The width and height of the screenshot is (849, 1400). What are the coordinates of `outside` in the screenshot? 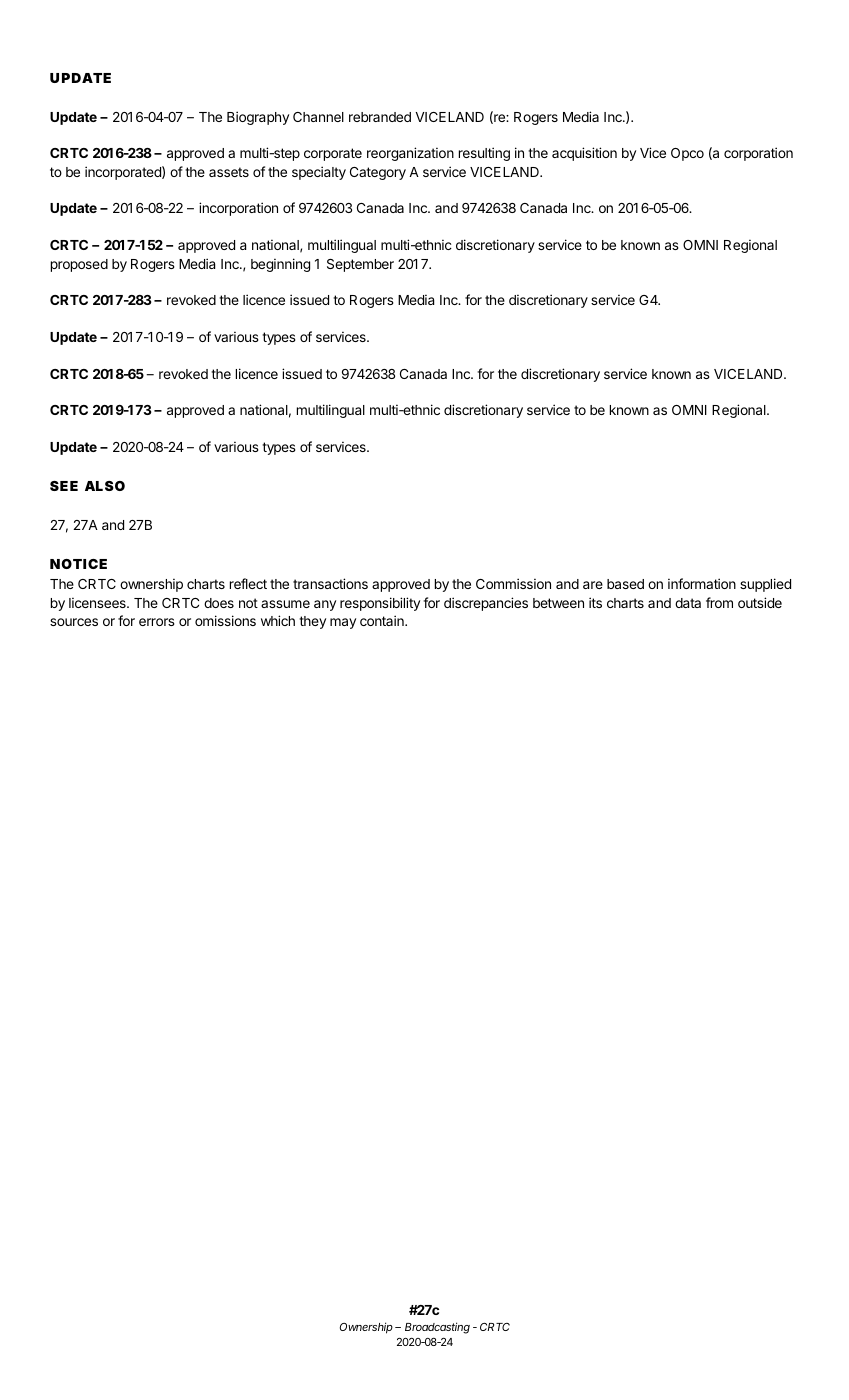 It's located at (760, 602).
